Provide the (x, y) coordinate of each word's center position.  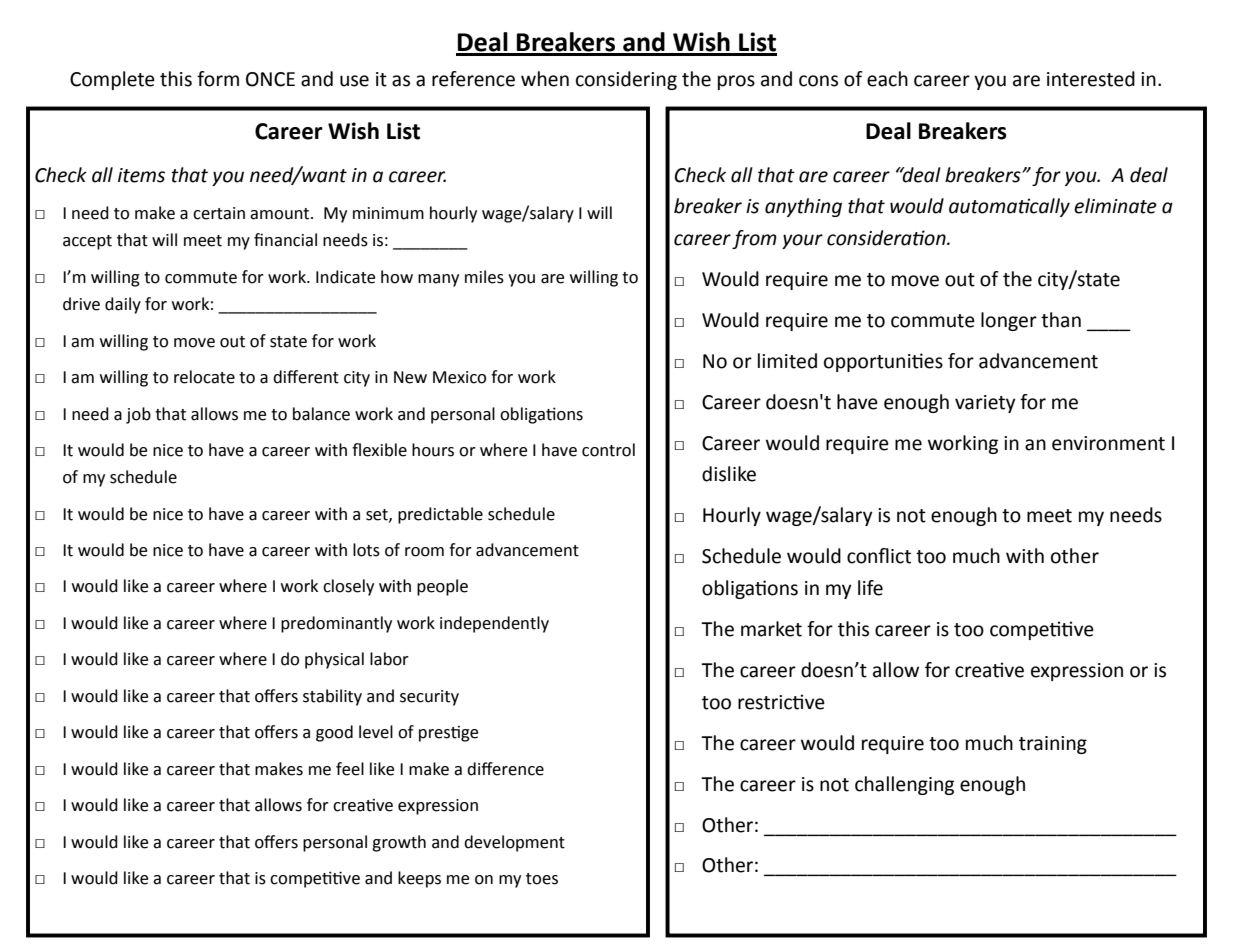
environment (1108, 443)
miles (484, 277)
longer (1009, 321)
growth (399, 843)
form (218, 79)
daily (123, 305)
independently (494, 624)
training (1053, 745)
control (608, 450)
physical (334, 660)
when (545, 79)
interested (1091, 79)
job (138, 415)
